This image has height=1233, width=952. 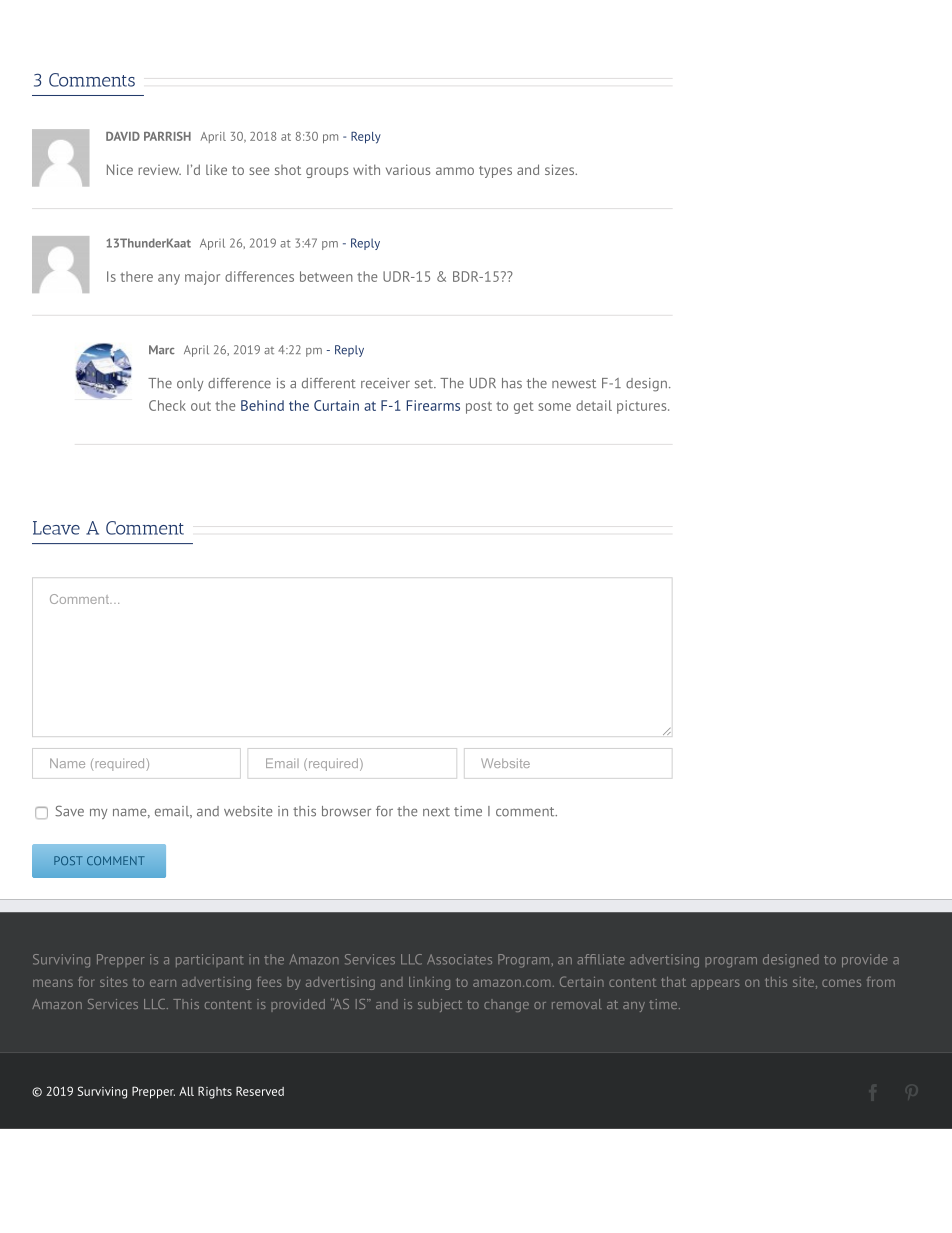 What do you see at coordinates (841, 983) in the image?
I see `comes` at bounding box center [841, 983].
